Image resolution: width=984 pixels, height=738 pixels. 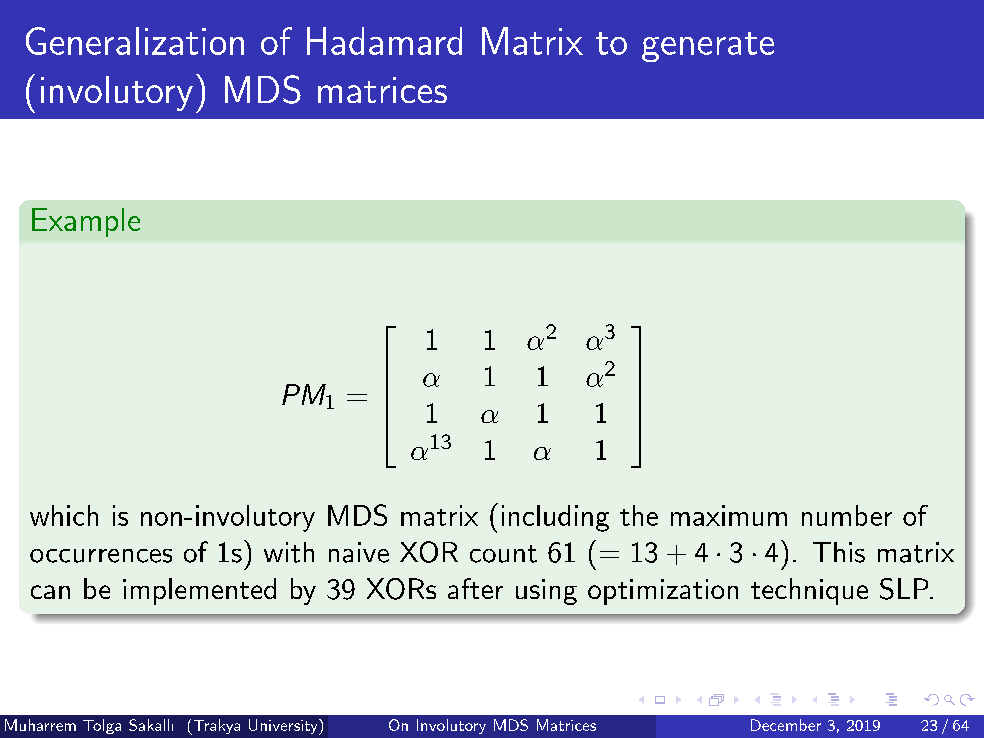 I want to click on Hadamard, so click(x=384, y=41).
